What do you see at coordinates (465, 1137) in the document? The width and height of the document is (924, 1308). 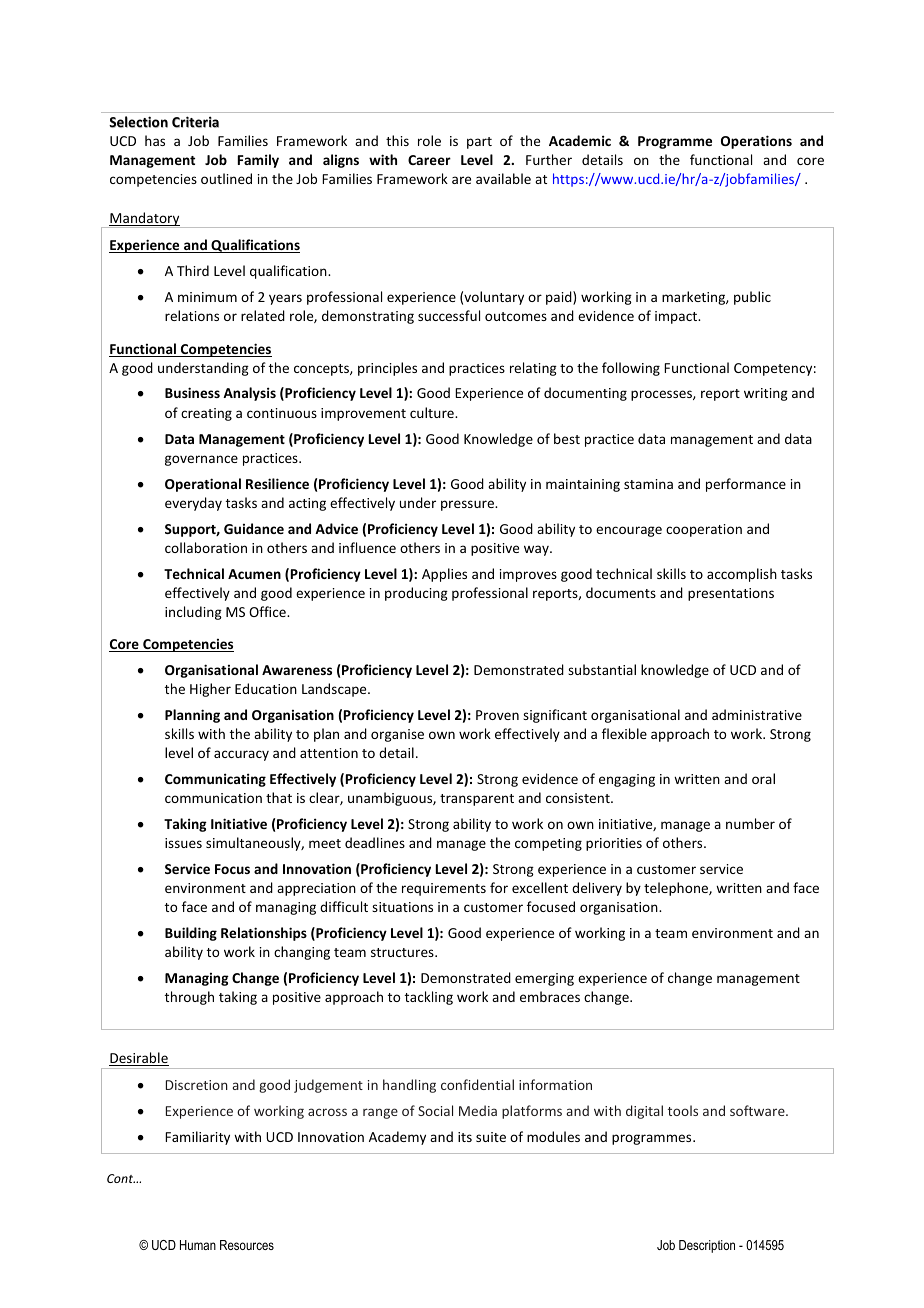 I see `its` at bounding box center [465, 1137].
